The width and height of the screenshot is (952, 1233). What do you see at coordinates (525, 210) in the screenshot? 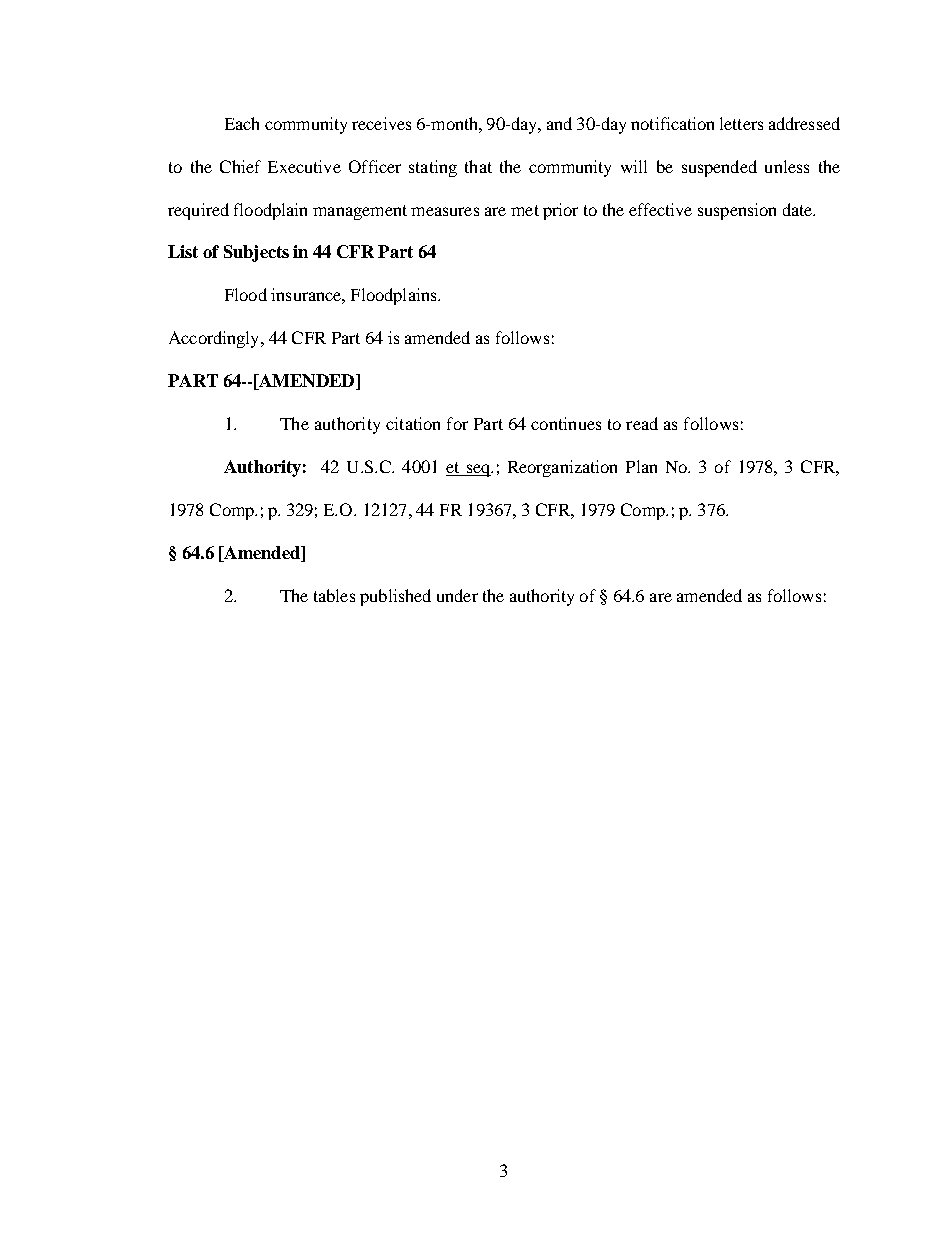
I see `met` at bounding box center [525, 210].
